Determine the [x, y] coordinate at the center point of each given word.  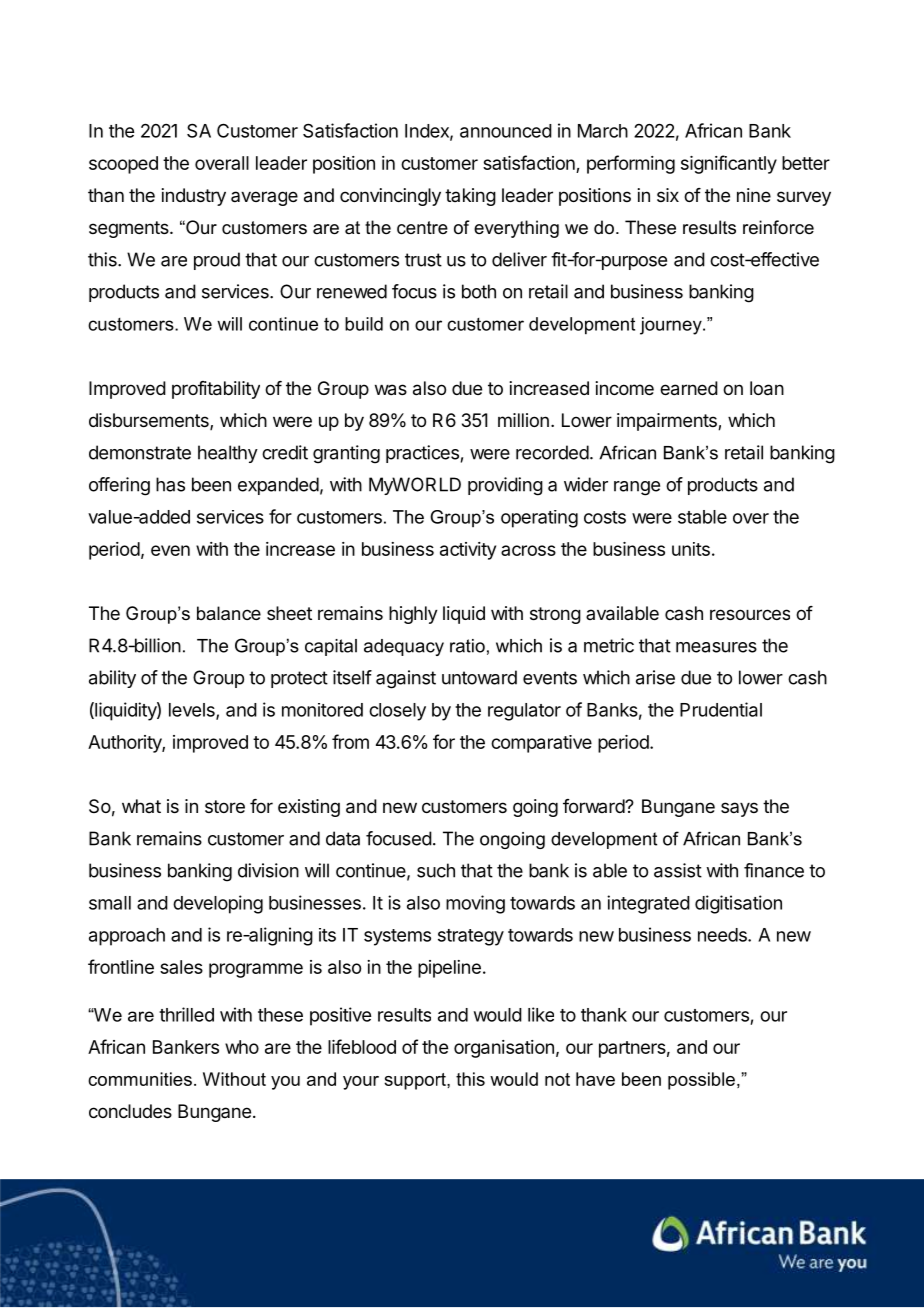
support [416, 1081]
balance [229, 613]
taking [470, 197]
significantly [729, 164]
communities [140, 1079]
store [225, 806]
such [436, 870]
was [391, 390]
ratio [467, 646]
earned [689, 388]
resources [750, 614]
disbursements [150, 421]
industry [194, 197]
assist [678, 870]
